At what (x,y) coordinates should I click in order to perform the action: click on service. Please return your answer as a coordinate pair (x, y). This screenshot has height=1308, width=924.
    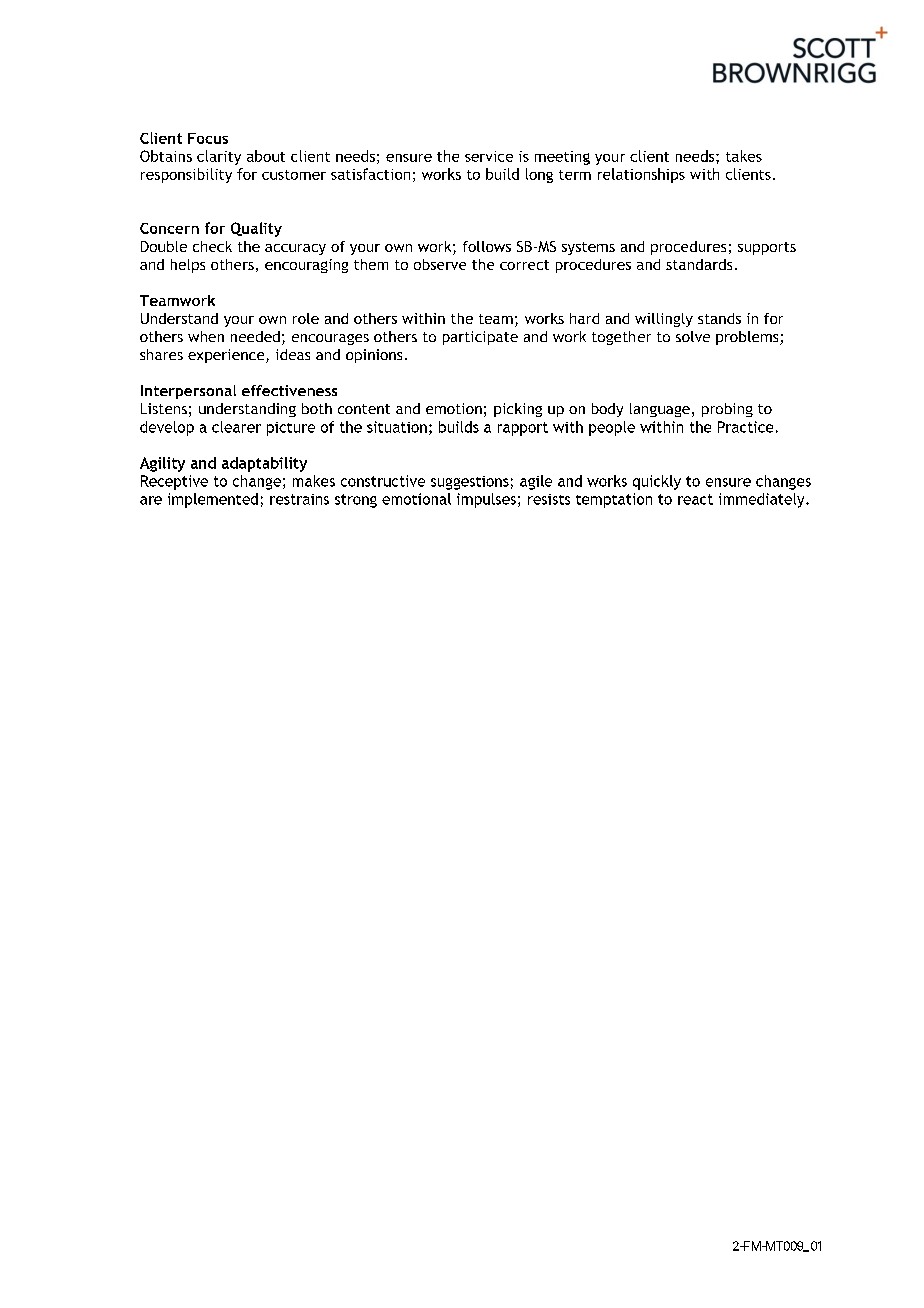
    Looking at the image, I should click on (489, 156).
